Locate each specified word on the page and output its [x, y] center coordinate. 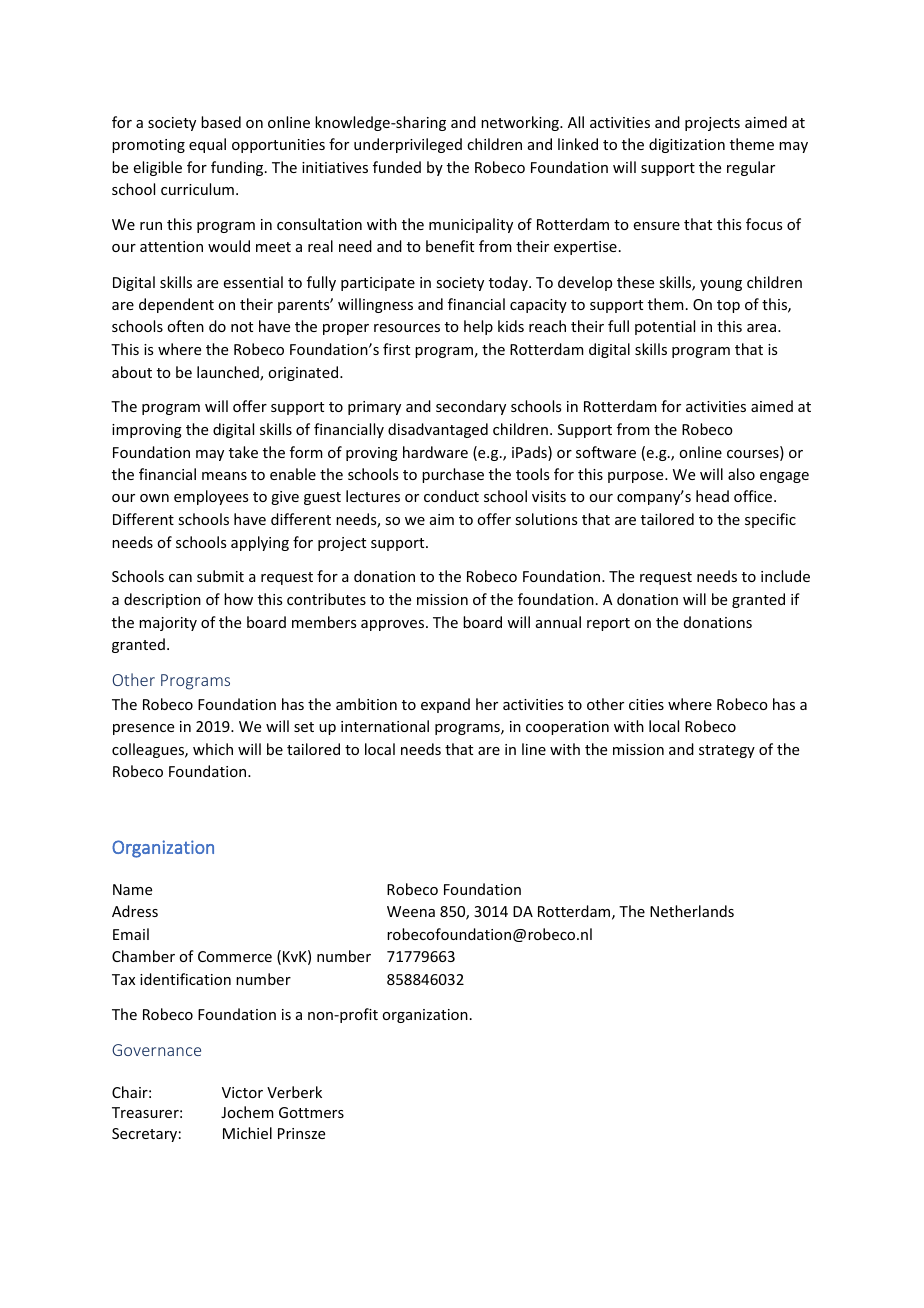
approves [394, 625]
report [608, 624]
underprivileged [408, 145]
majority [168, 624]
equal [207, 145]
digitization [687, 145]
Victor [242, 1092]
